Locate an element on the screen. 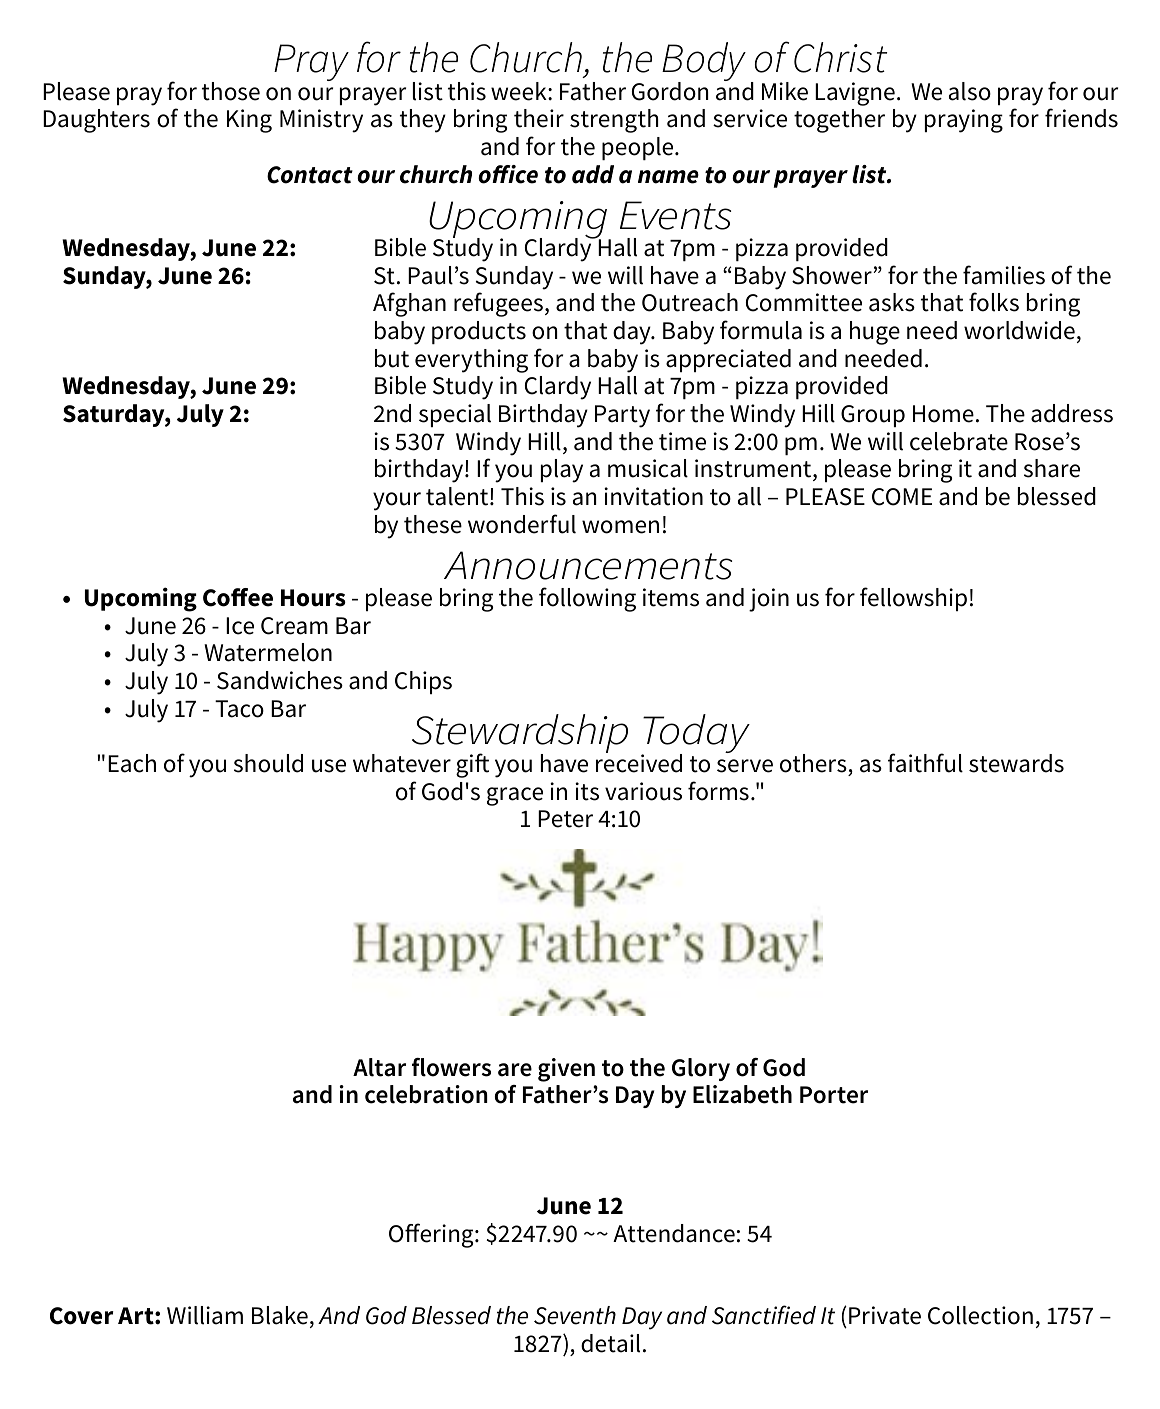  Party is located at coordinates (622, 416).
